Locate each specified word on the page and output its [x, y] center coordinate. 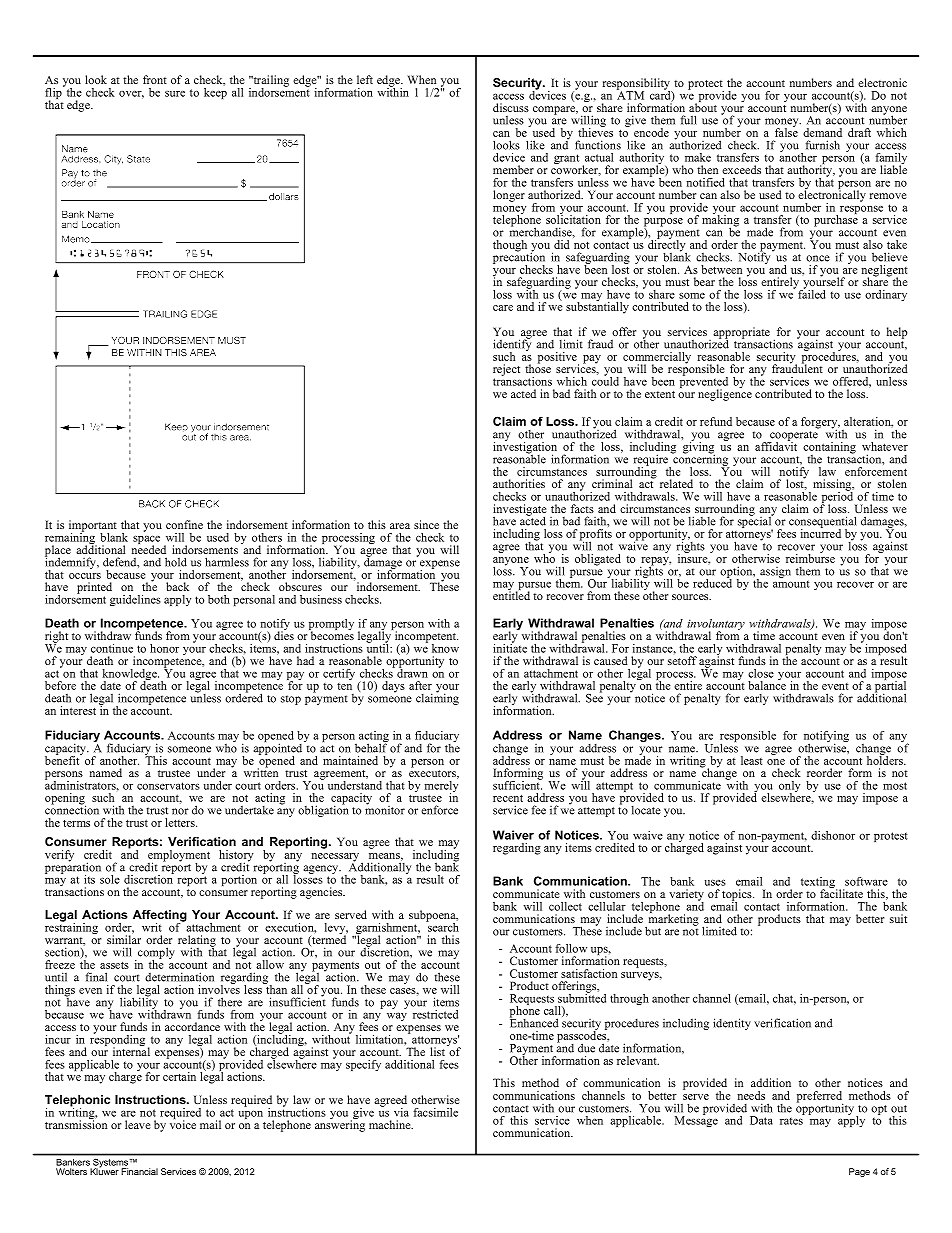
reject [506, 370]
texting [819, 884]
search [442, 926]
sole [110, 879]
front [155, 79]
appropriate [741, 334]
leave [137, 1124]
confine [184, 524]
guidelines [135, 600]
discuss [511, 107]
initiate [510, 647]
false [786, 131]
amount [791, 584]
